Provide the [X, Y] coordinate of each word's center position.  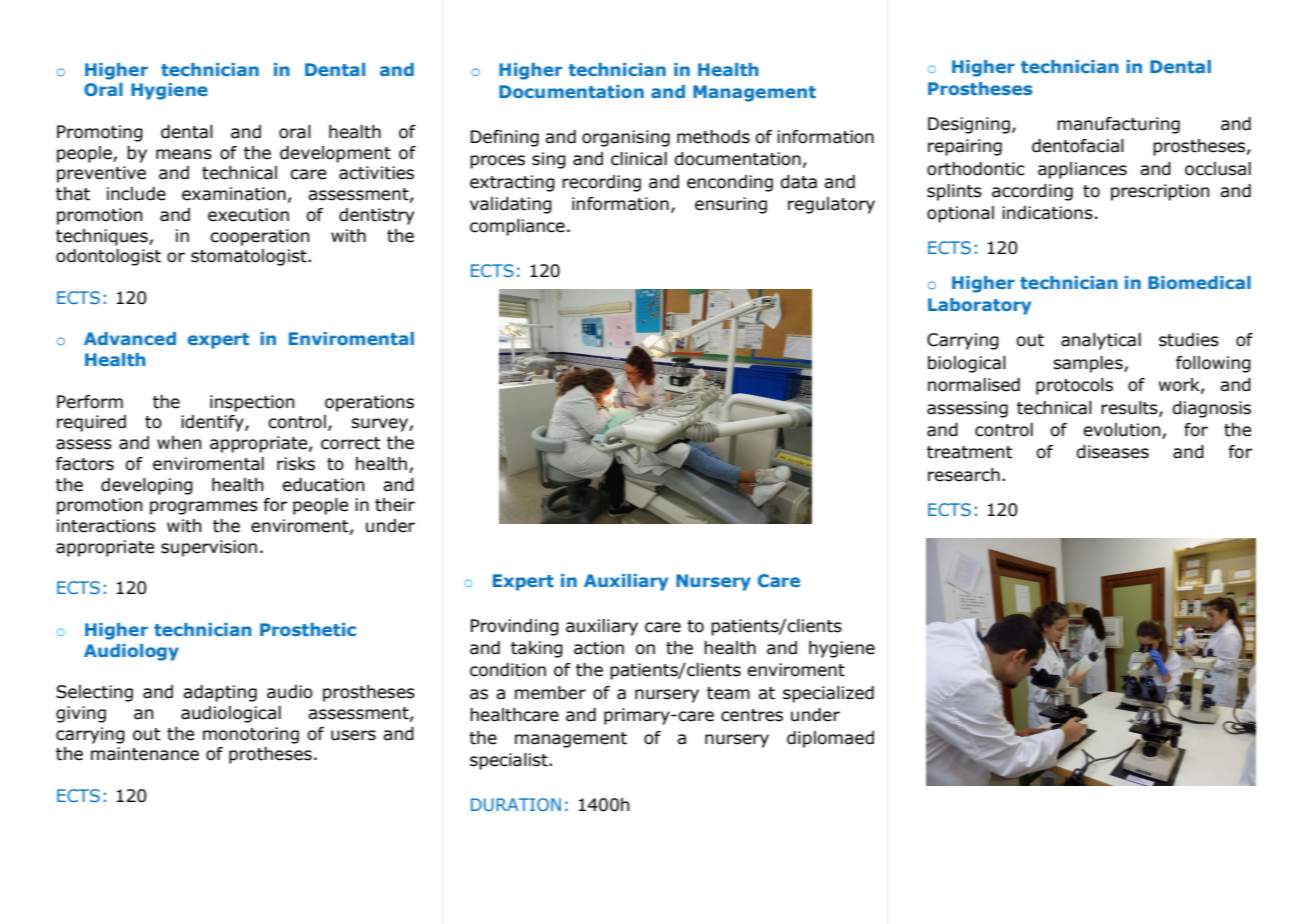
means [184, 154]
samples [1089, 364]
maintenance [145, 754]
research [964, 475]
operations [369, 403]
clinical [639, 159]
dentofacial [1078, 146]
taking [537, 649]
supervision [209, 548]
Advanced [130, 338]
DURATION [516, 804]
